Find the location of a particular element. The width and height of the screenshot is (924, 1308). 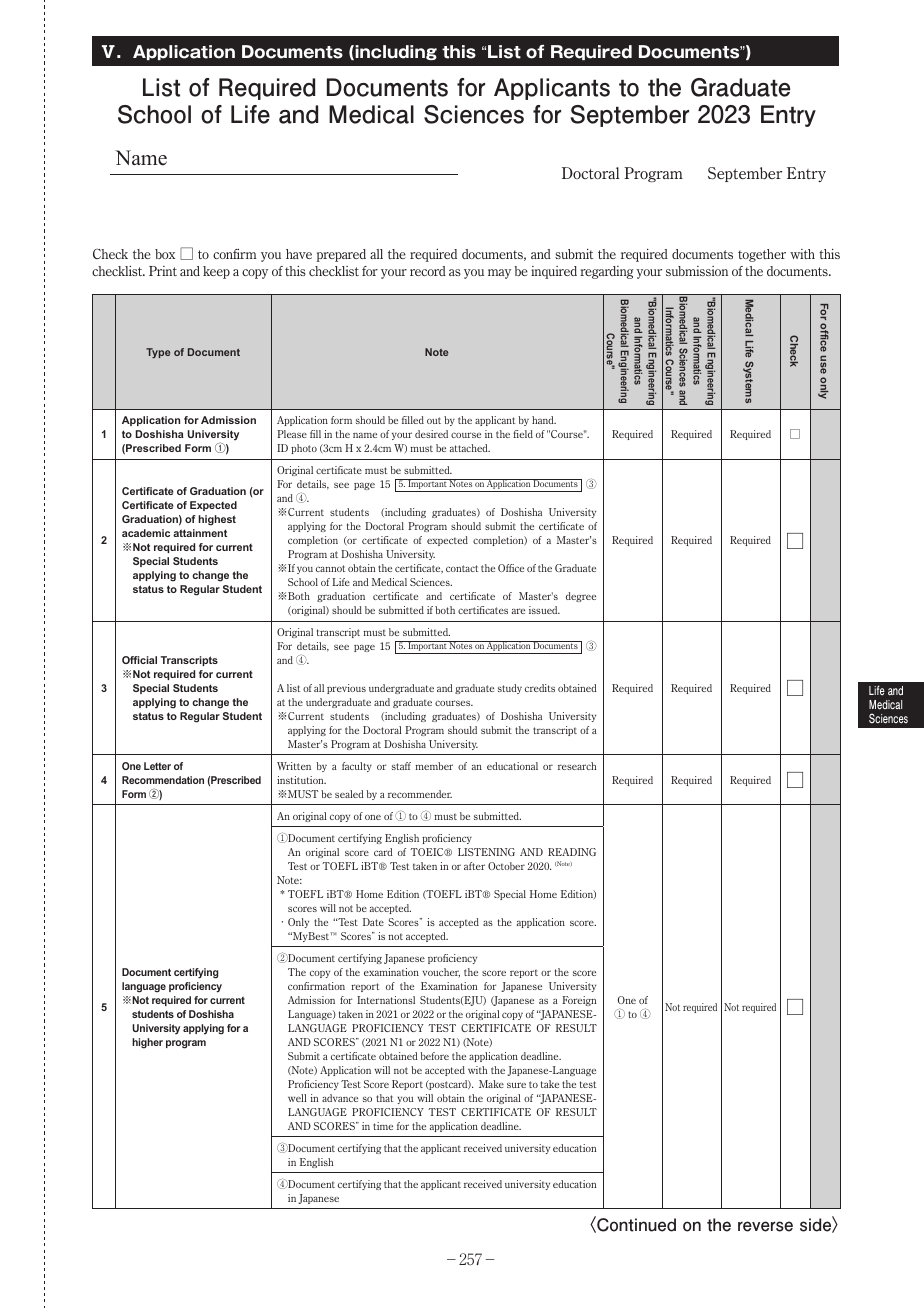

Letter is located at coordinates (157, 766).
